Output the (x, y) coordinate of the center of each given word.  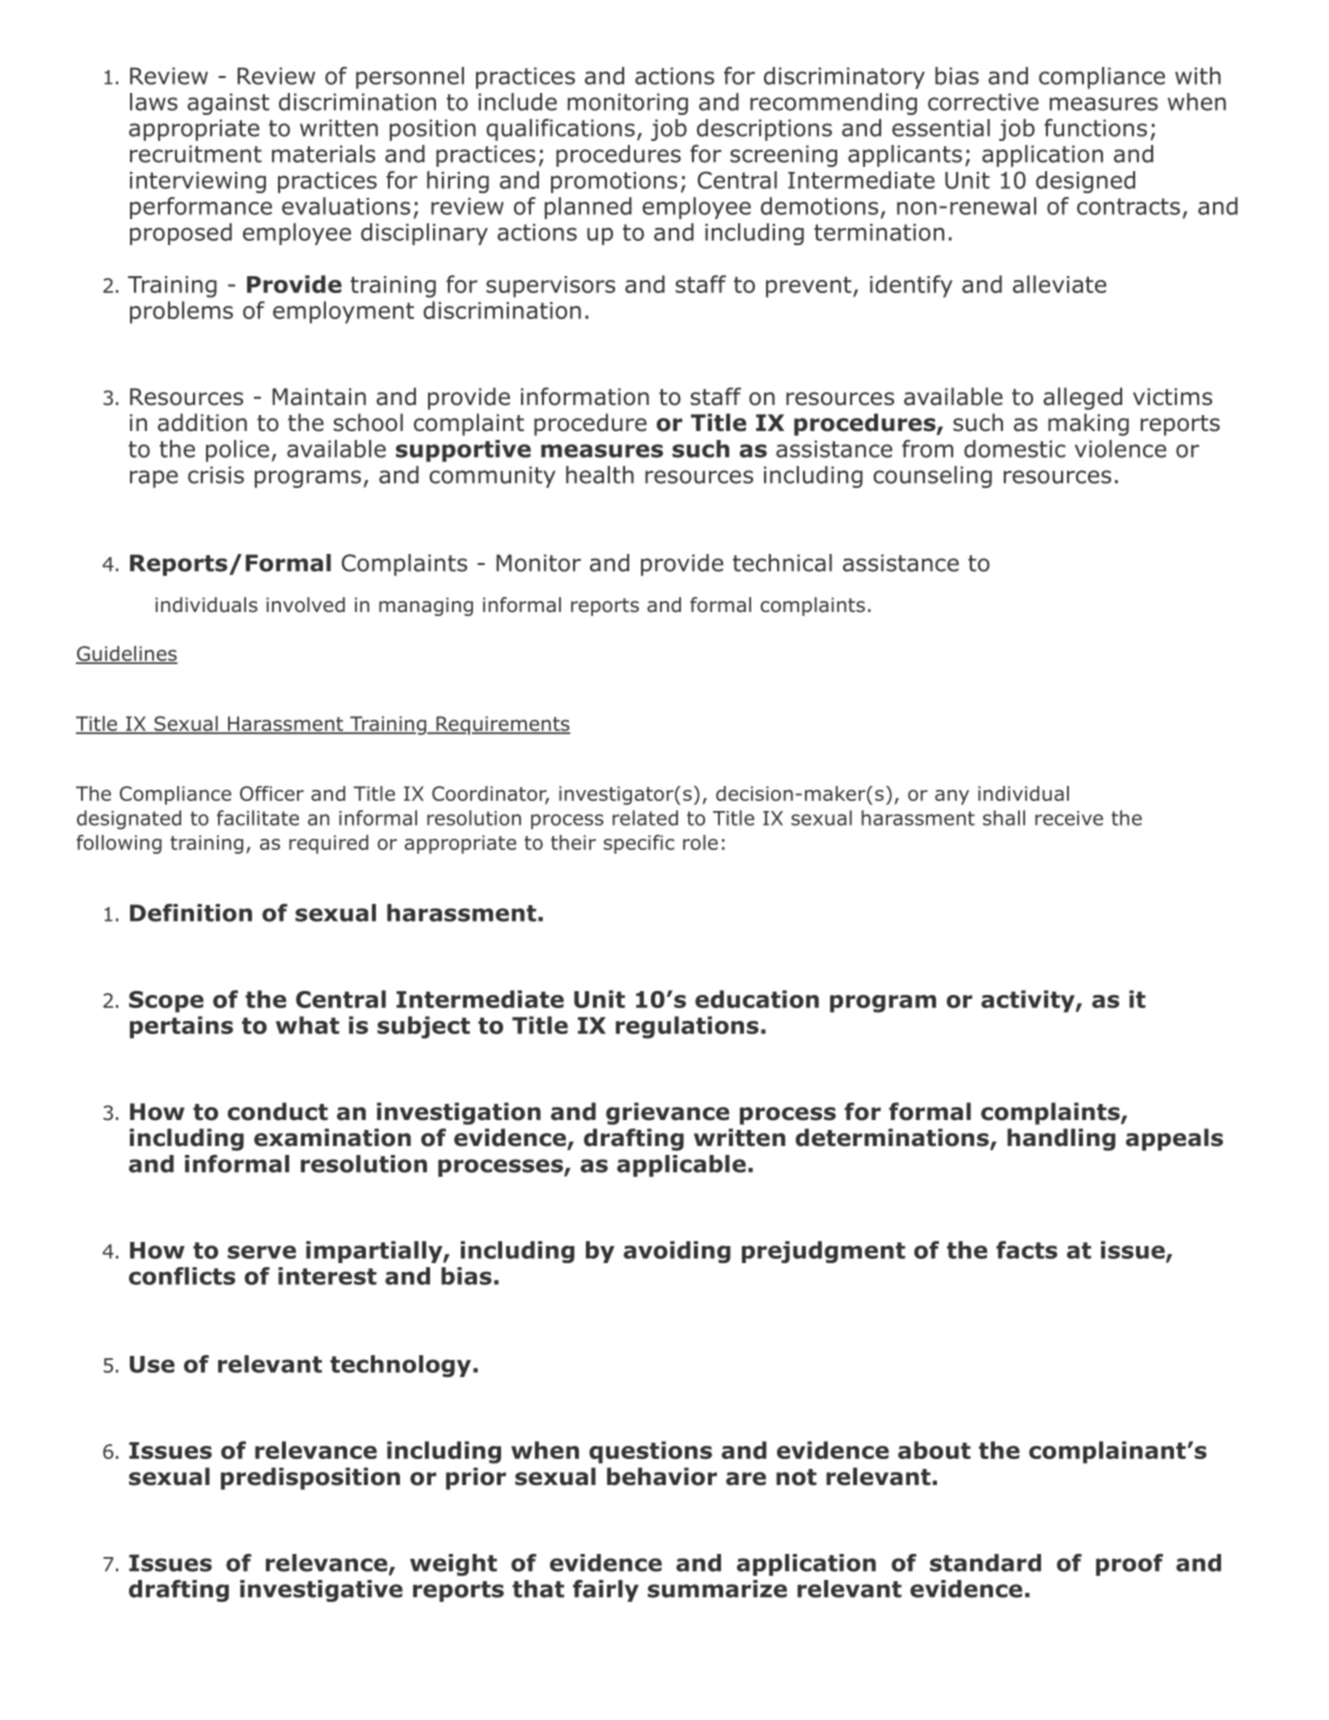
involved (305, 605)
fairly (606, 1591)
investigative (321, 1591)
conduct (278, 1111)
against (228, 104)
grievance (667, 1113)
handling (1061, 1139)
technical (782, 563)
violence (1120, 449)
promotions (614, 182)
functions (1095, 128)
